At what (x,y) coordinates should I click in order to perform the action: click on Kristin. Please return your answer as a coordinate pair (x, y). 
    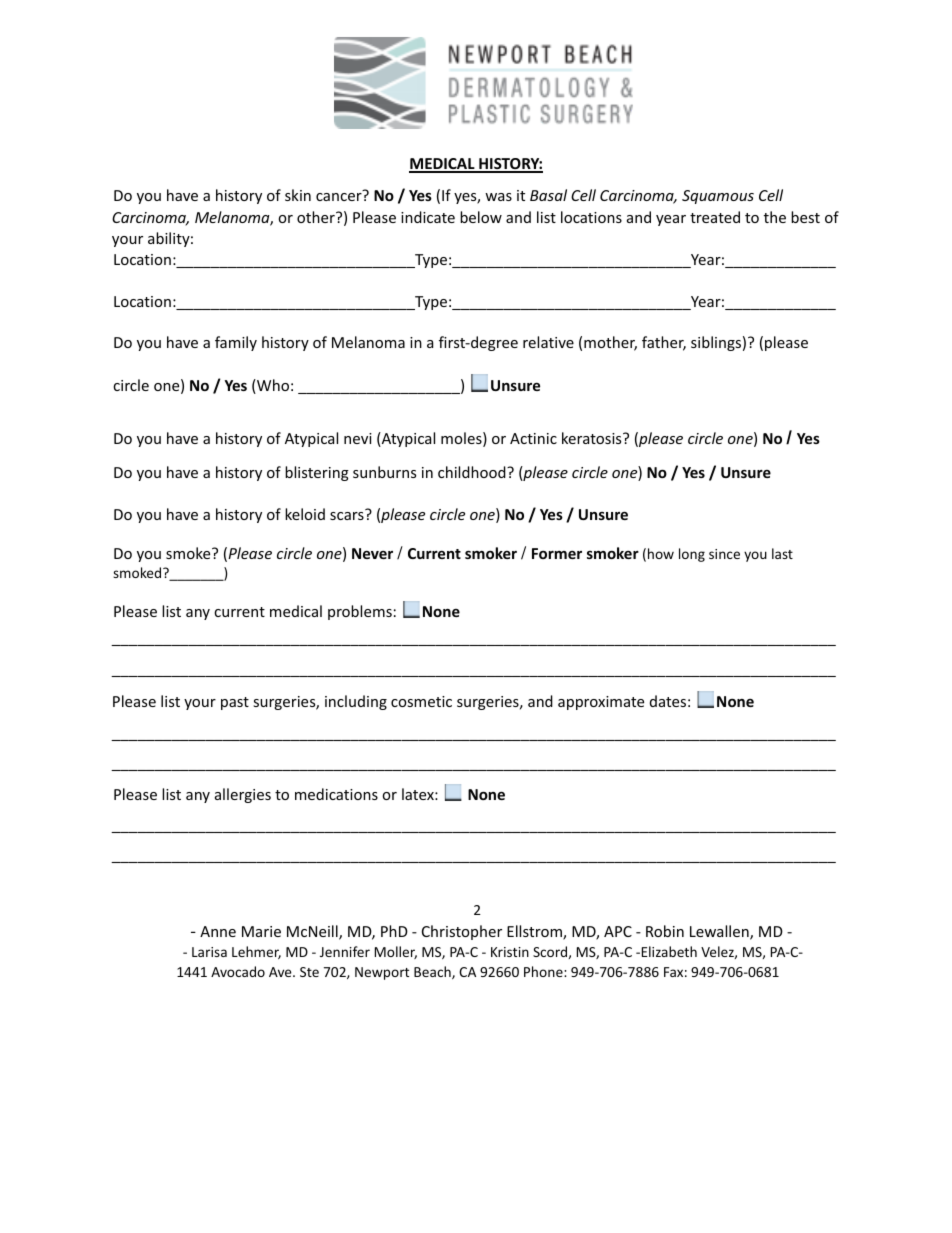
    Looking at the image, I should click on (510, 952).
